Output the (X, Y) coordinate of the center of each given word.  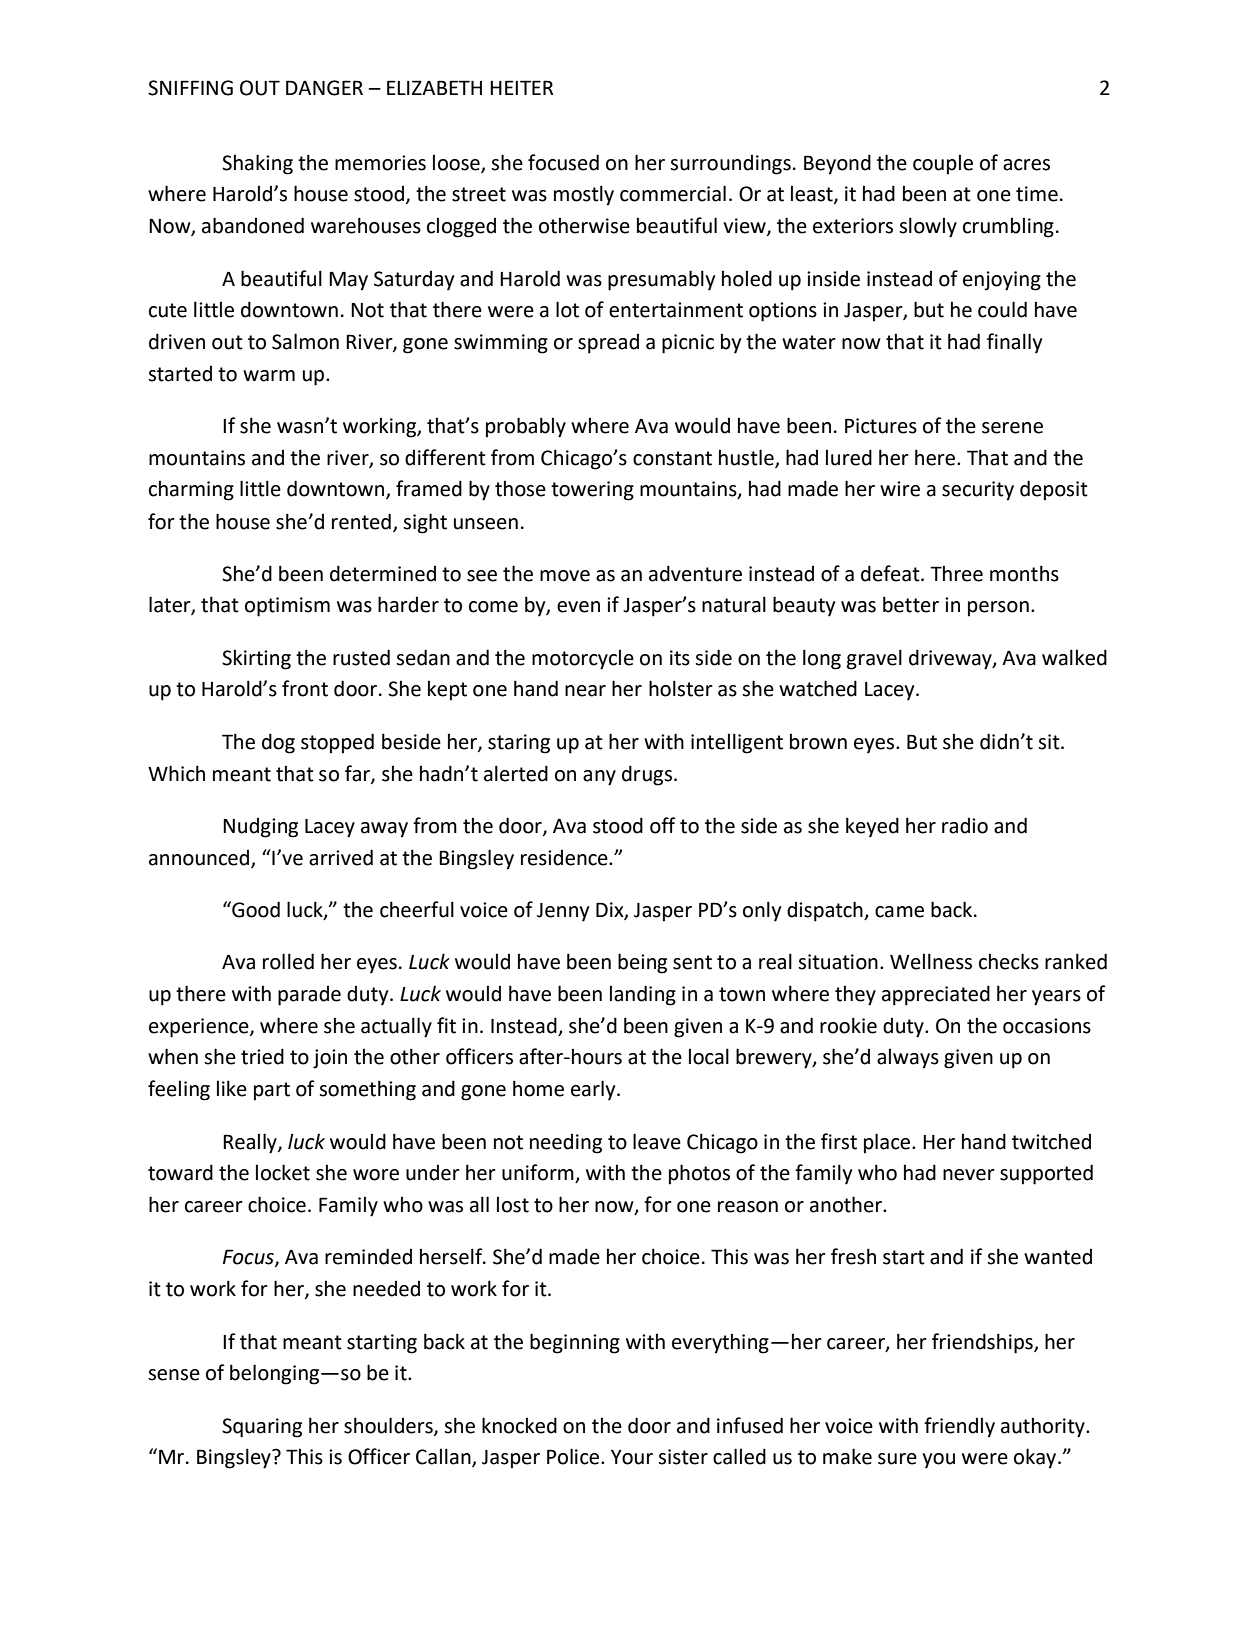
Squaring (262, 1428)
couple (943, 164)
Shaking (257, 164)
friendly (959, 1427)
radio (965, 826)
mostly (584, 195)
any (599, 778)
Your (632, 1457)
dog (278, 743)
